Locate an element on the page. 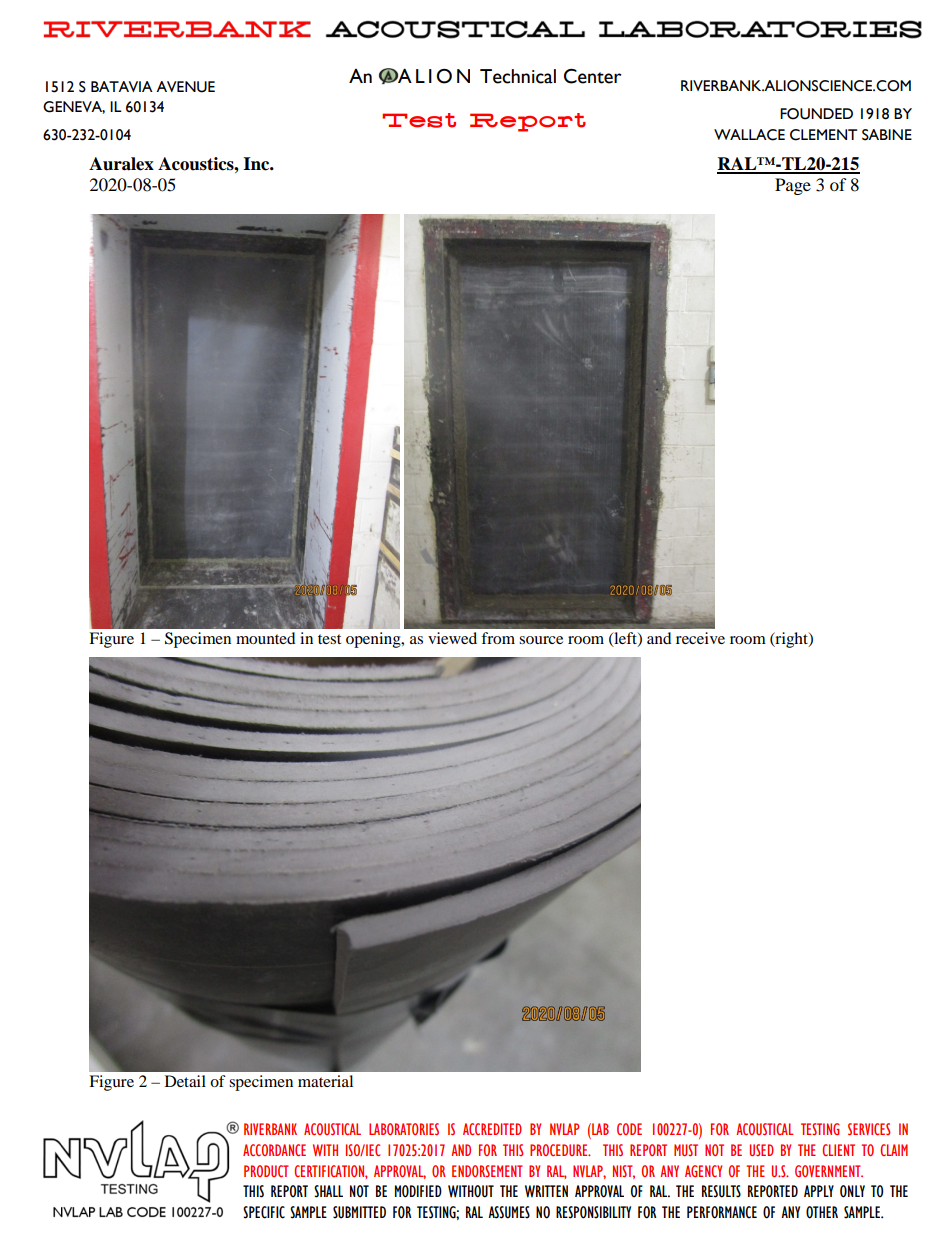 The height and width of the image is (1233, 952). BATAVIA is located at coordinates (122, 86).
